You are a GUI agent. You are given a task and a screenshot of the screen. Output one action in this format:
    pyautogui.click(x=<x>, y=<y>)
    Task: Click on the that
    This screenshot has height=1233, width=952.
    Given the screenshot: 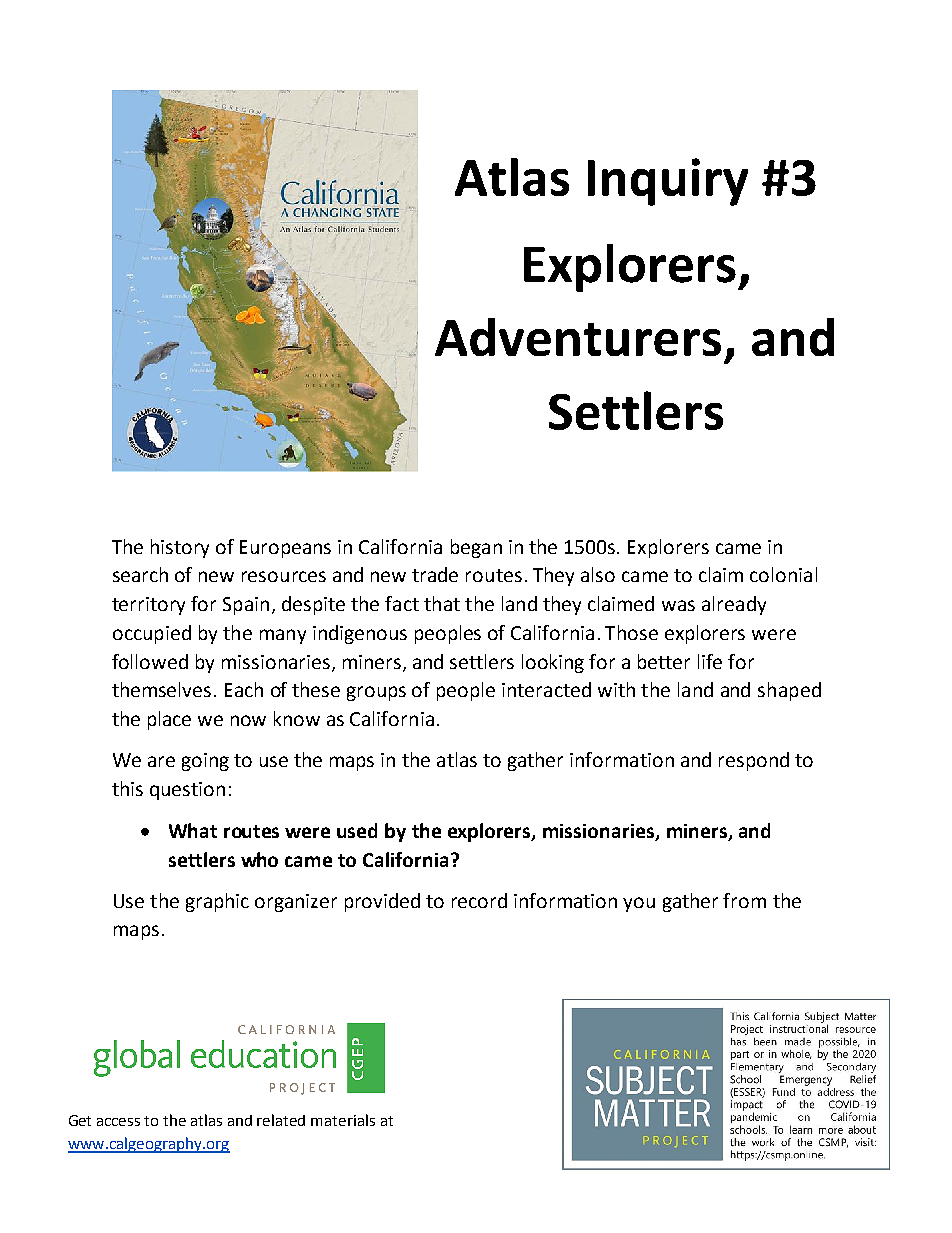 What is the action you would take?
    pyautogui.click(x=442, y=603)
